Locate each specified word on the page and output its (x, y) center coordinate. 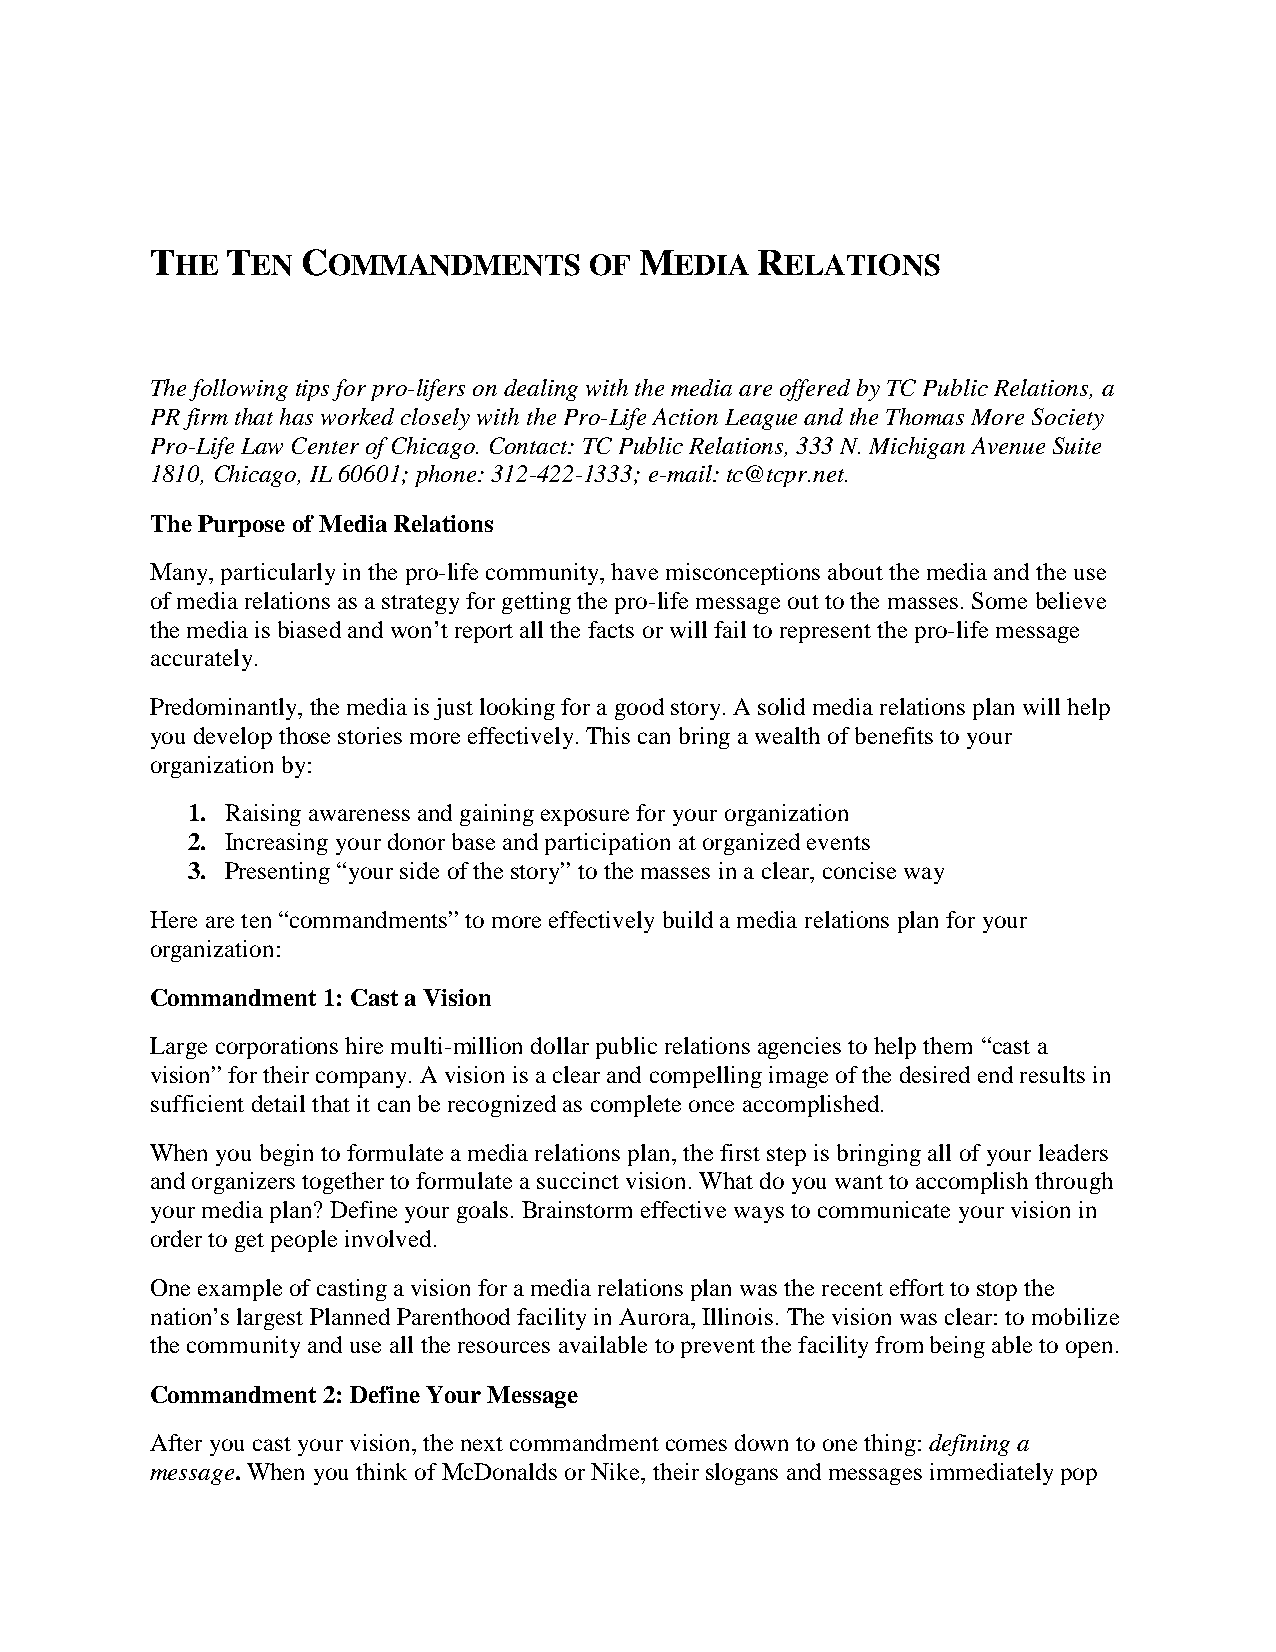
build (688, 919)
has (296, 416)
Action (685, 416)
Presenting (277, 873)
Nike (617, 1471)
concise (859, 870)
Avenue (1008, 445)
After (176, 1442)
